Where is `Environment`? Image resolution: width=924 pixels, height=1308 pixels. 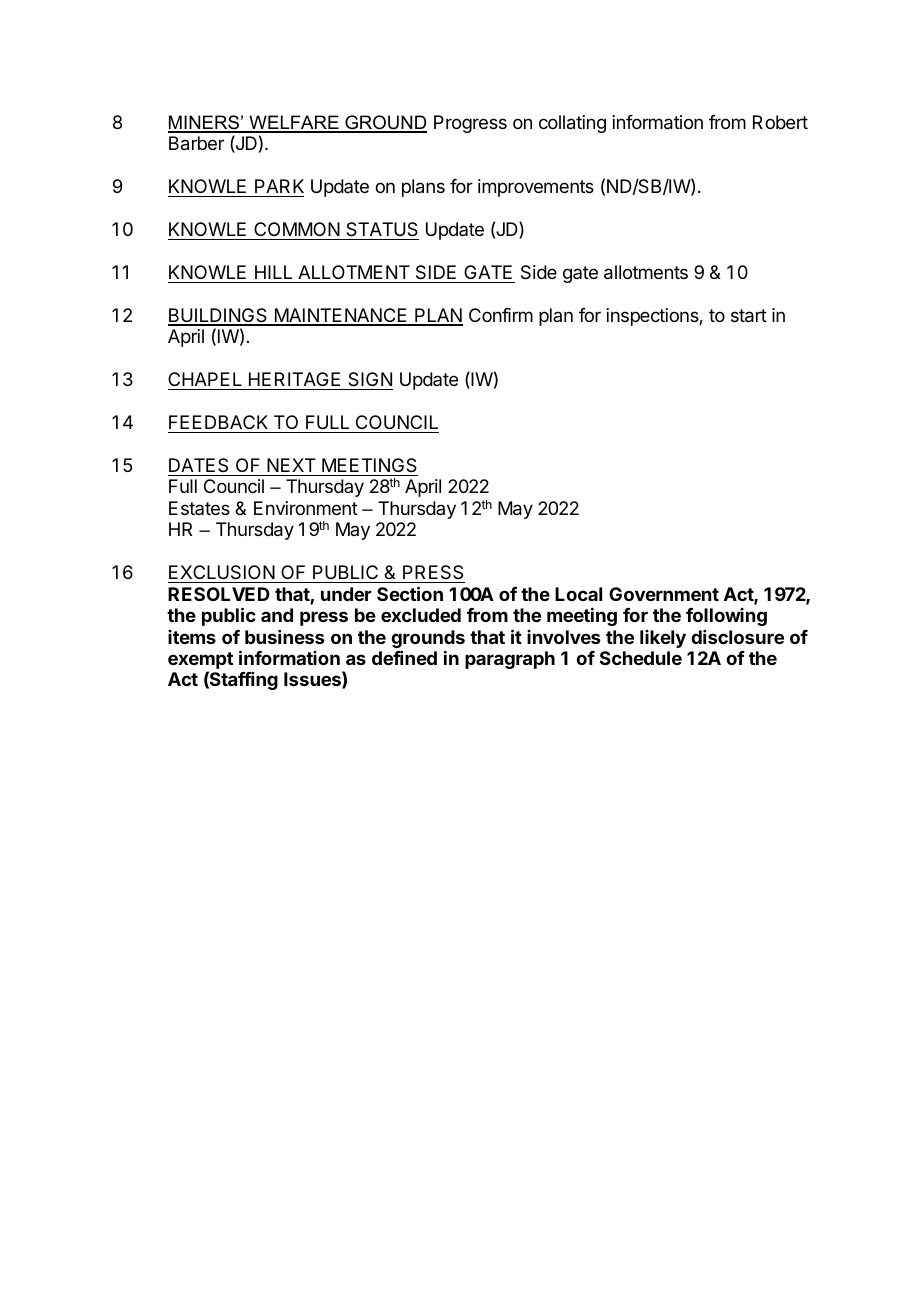 Environment is located at coordinates (306, 508).
